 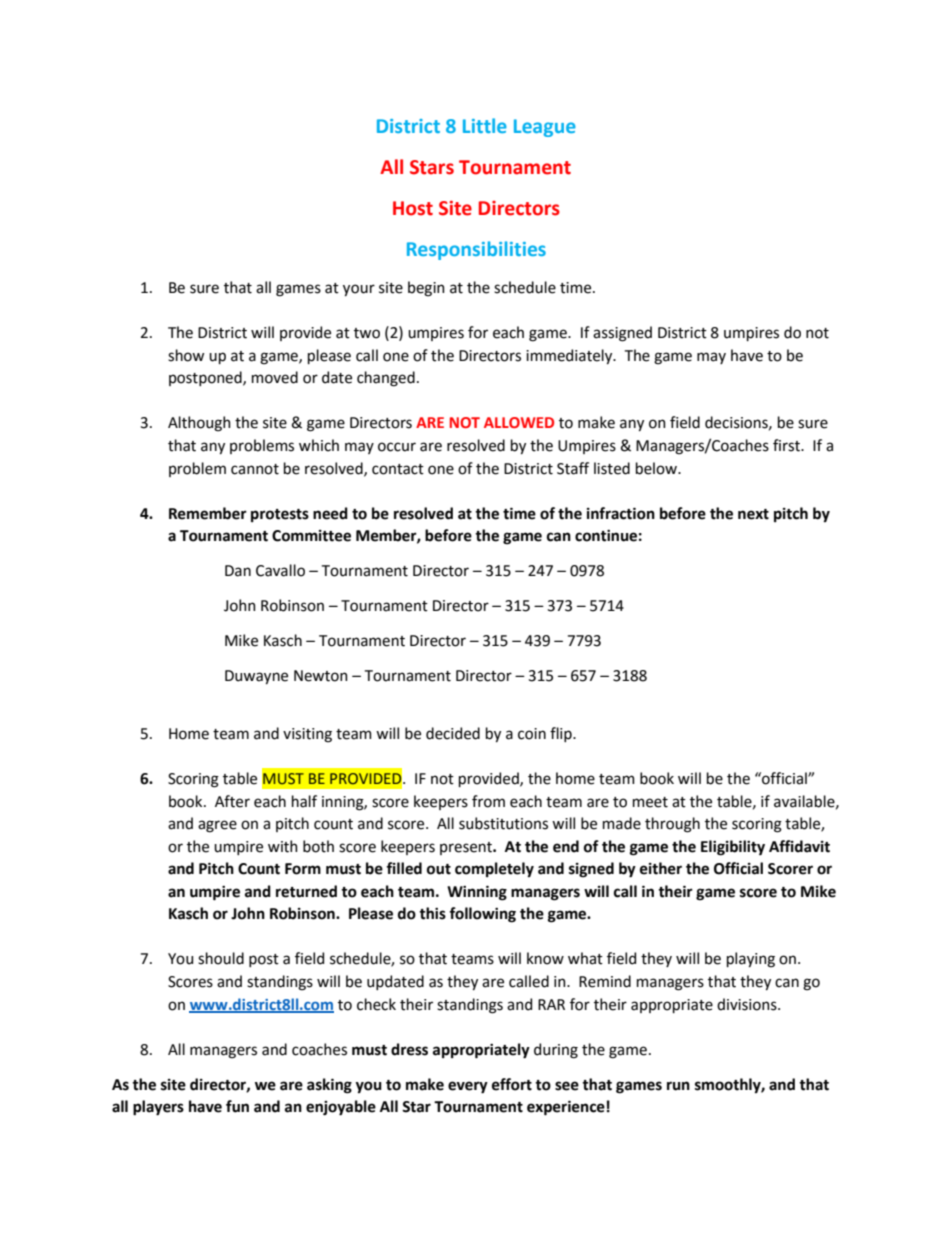 I want to click on next, so click(x=753, y=514).
